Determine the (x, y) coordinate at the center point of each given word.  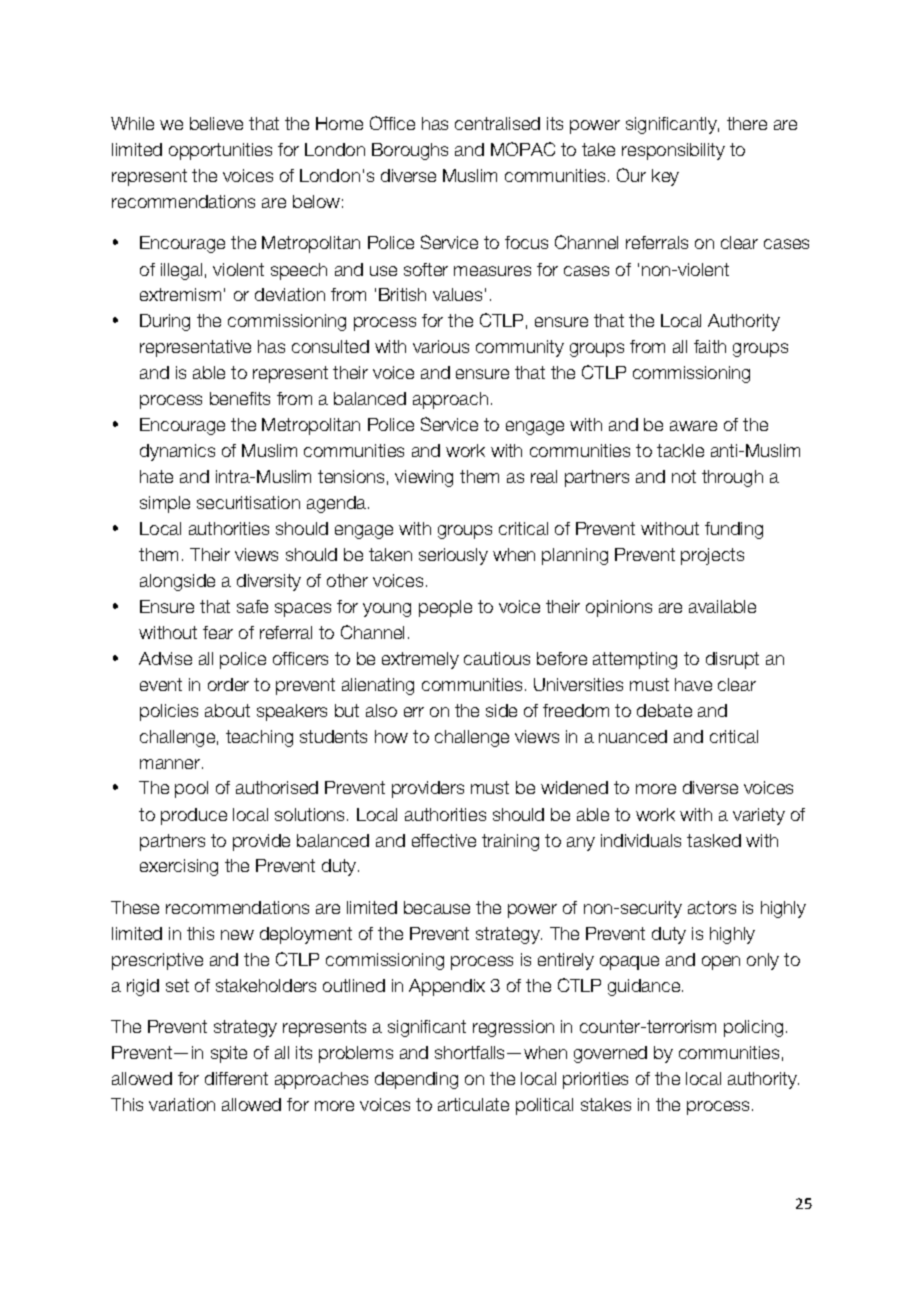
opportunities (220, 151)
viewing (424, 478)
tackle (680, 450)
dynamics (177, 452)
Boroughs (410, 151)
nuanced (633, 736)
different (236, 1078)
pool (191, 789)
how (391, 736)
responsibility (673, 151)
